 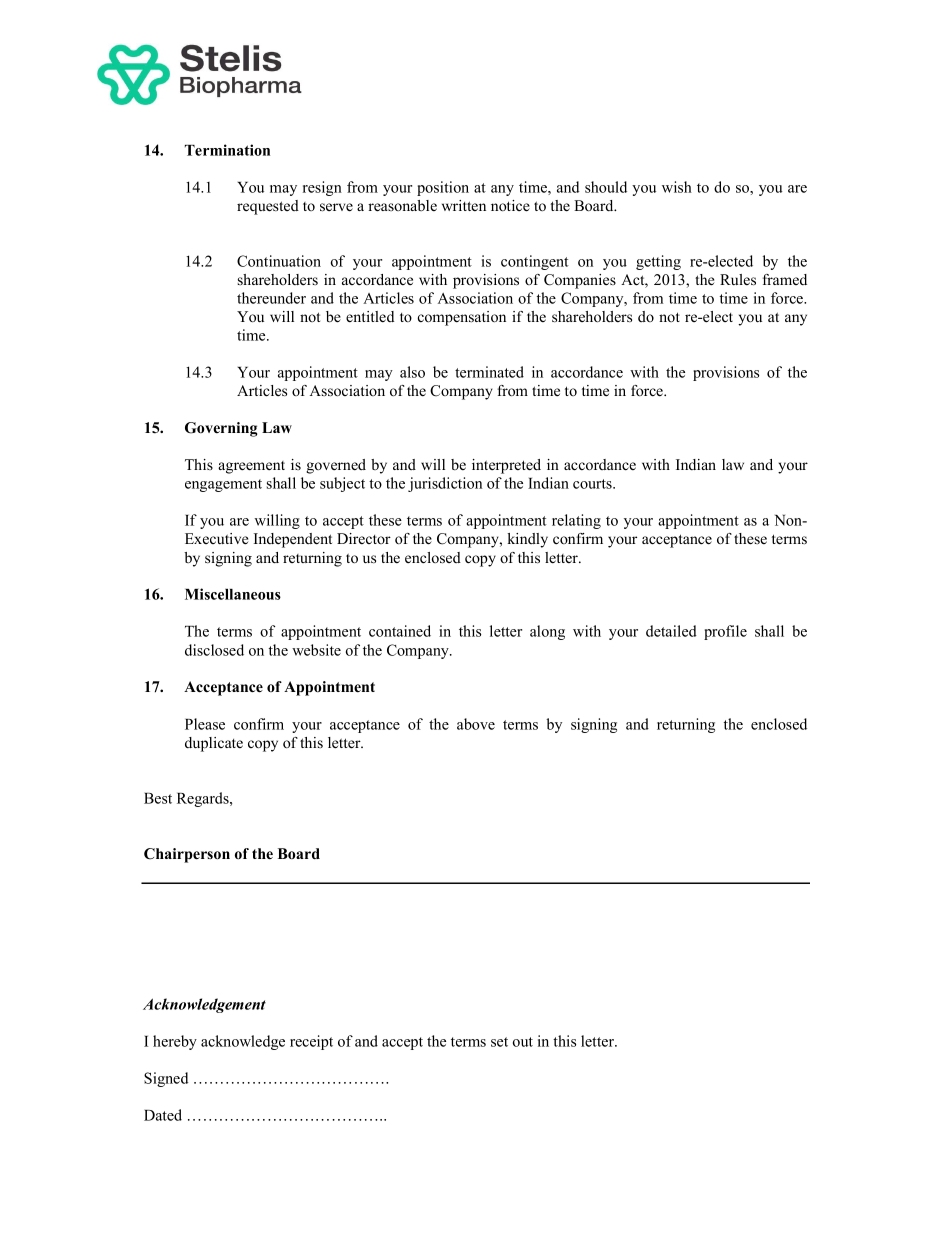 What do you see at coordinates (227, 150) in the image?
I see `Termination` at bounding box center [227, 150].
